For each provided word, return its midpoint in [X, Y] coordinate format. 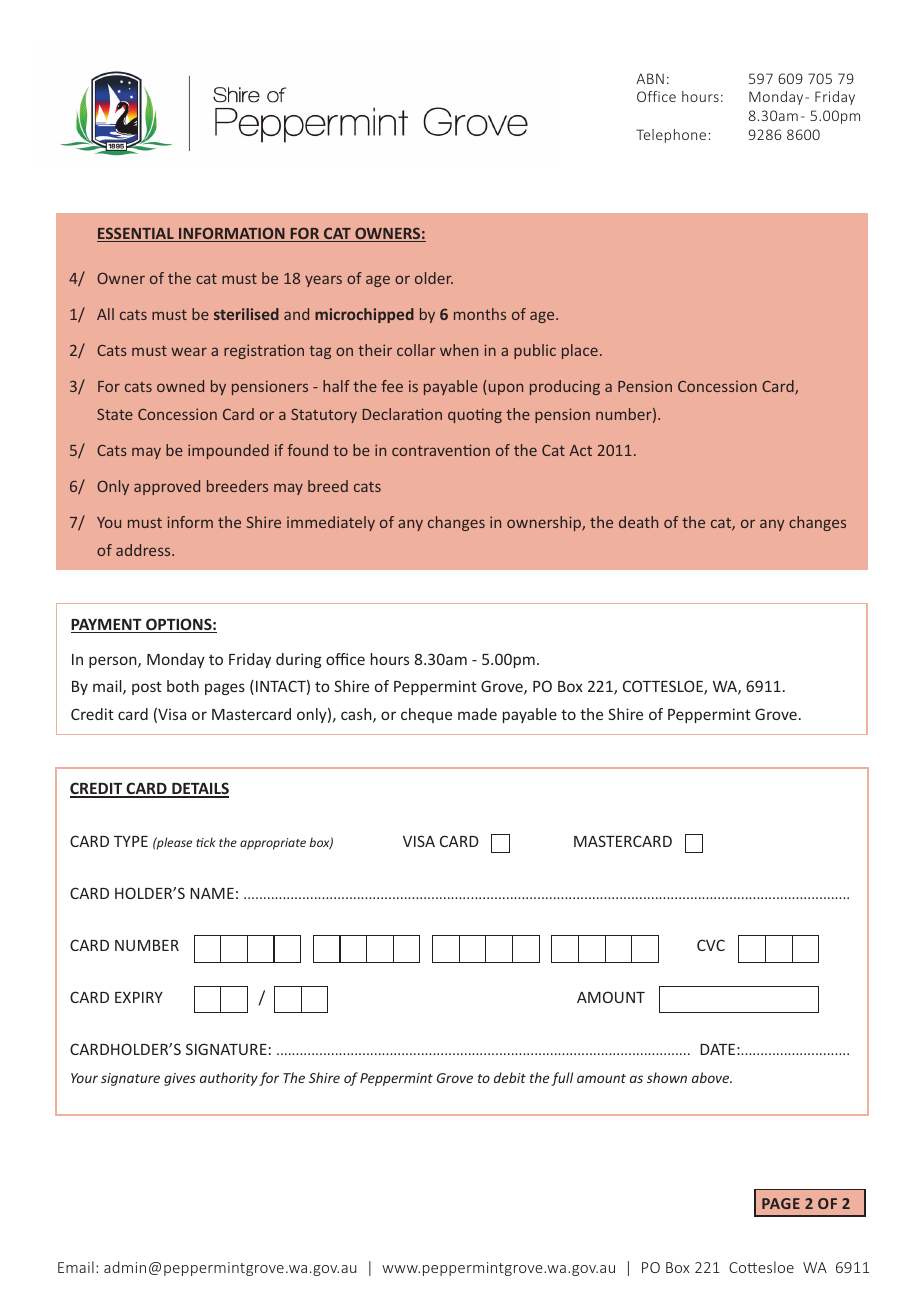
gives [180, 1079]
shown [667, 1077]
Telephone [671, 136]
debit [510, 1077]
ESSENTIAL [136, 234]
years [323, 281]
